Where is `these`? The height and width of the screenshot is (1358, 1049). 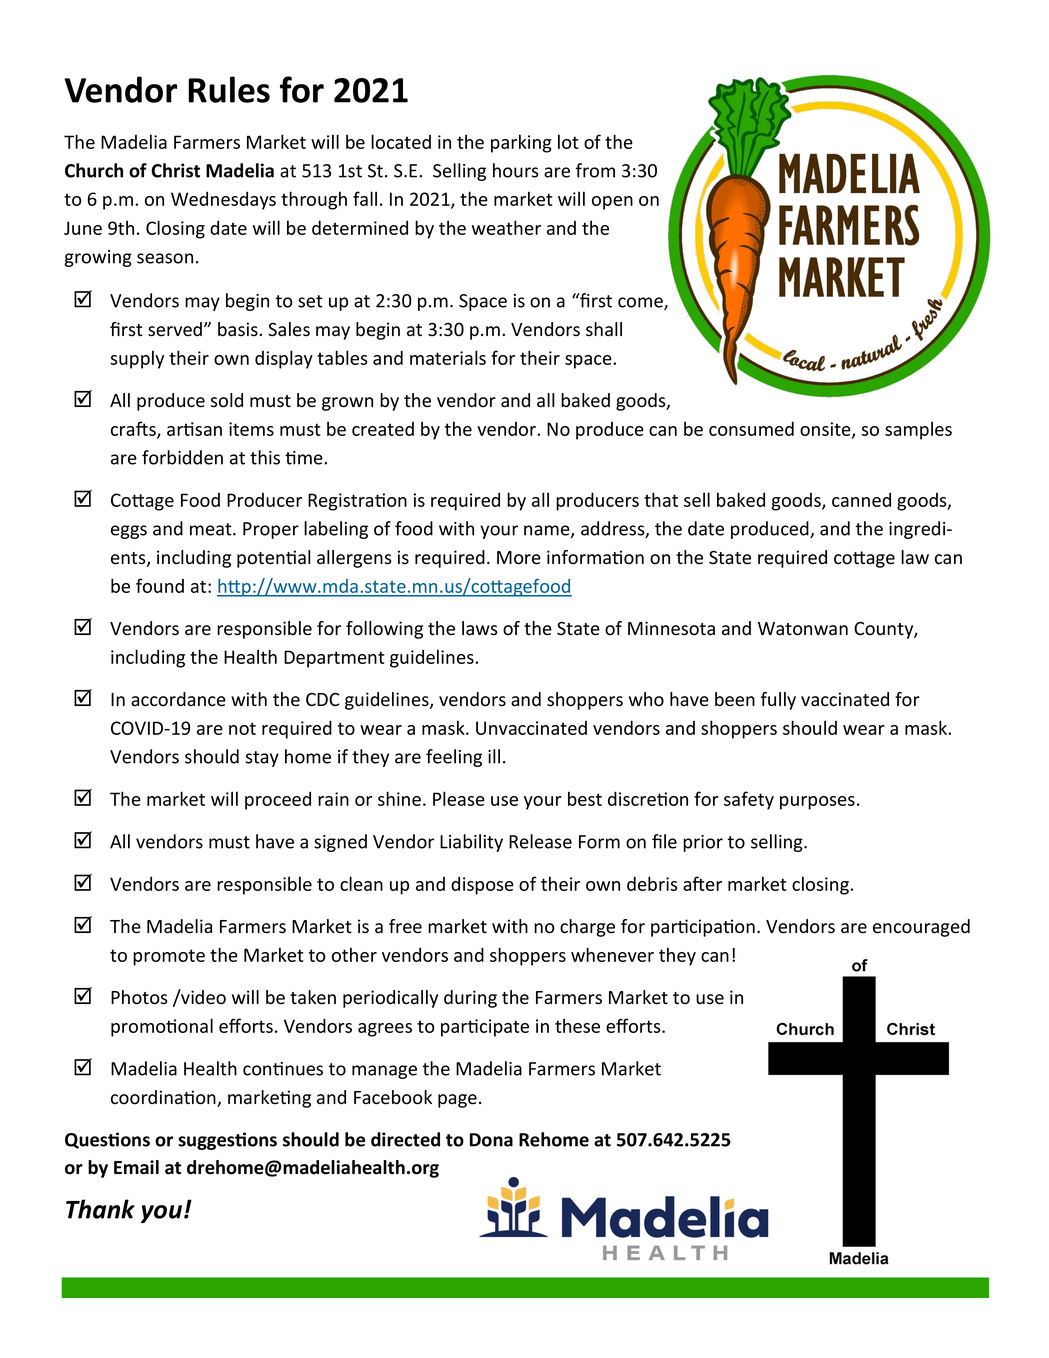
these is located at coordinates (577, 1025).
